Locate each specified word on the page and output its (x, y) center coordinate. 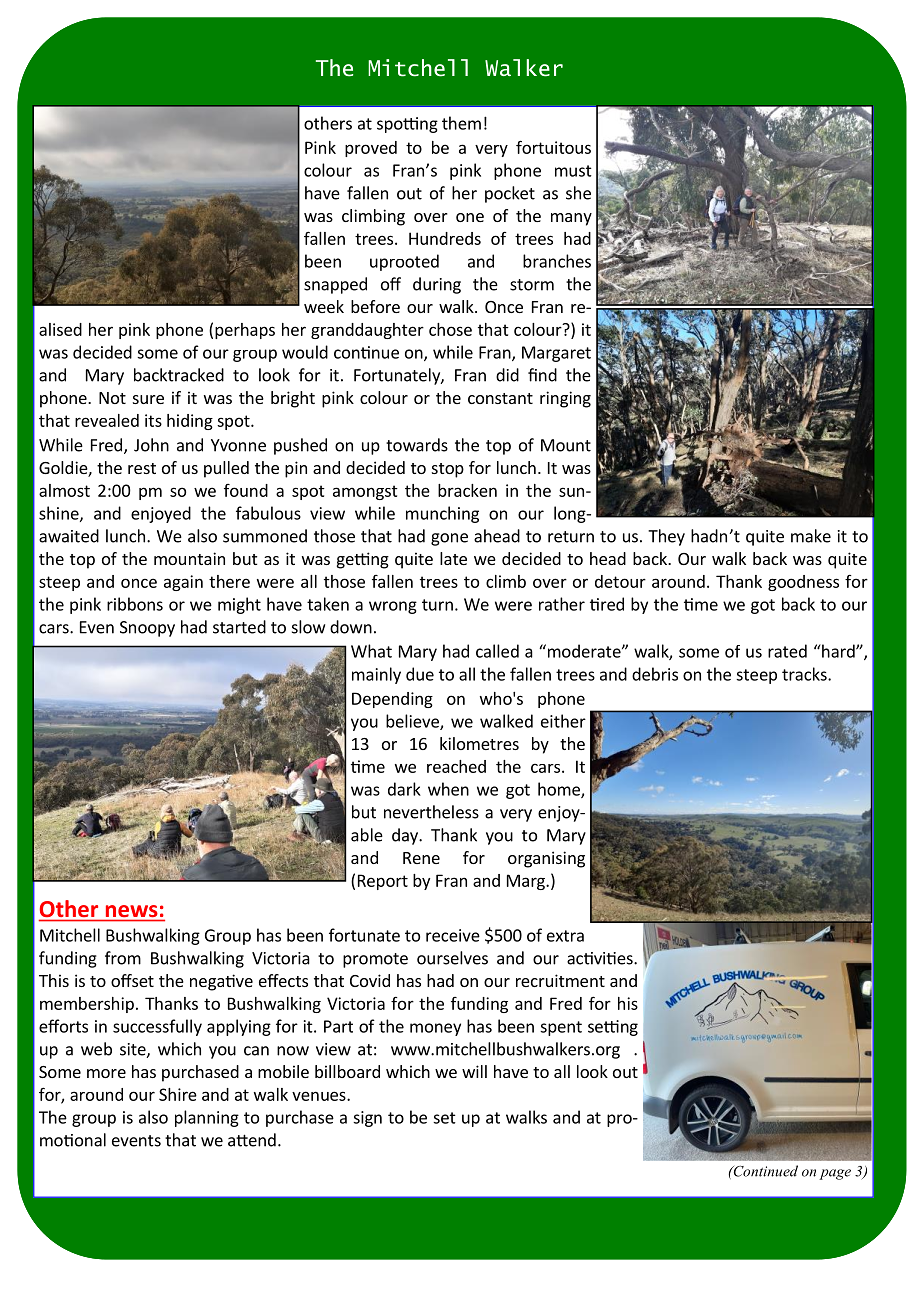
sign (367, 1119)
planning (207, 1118)
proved (371, 149)
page (835, 1174)
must (573, 171)
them (461, 123)
